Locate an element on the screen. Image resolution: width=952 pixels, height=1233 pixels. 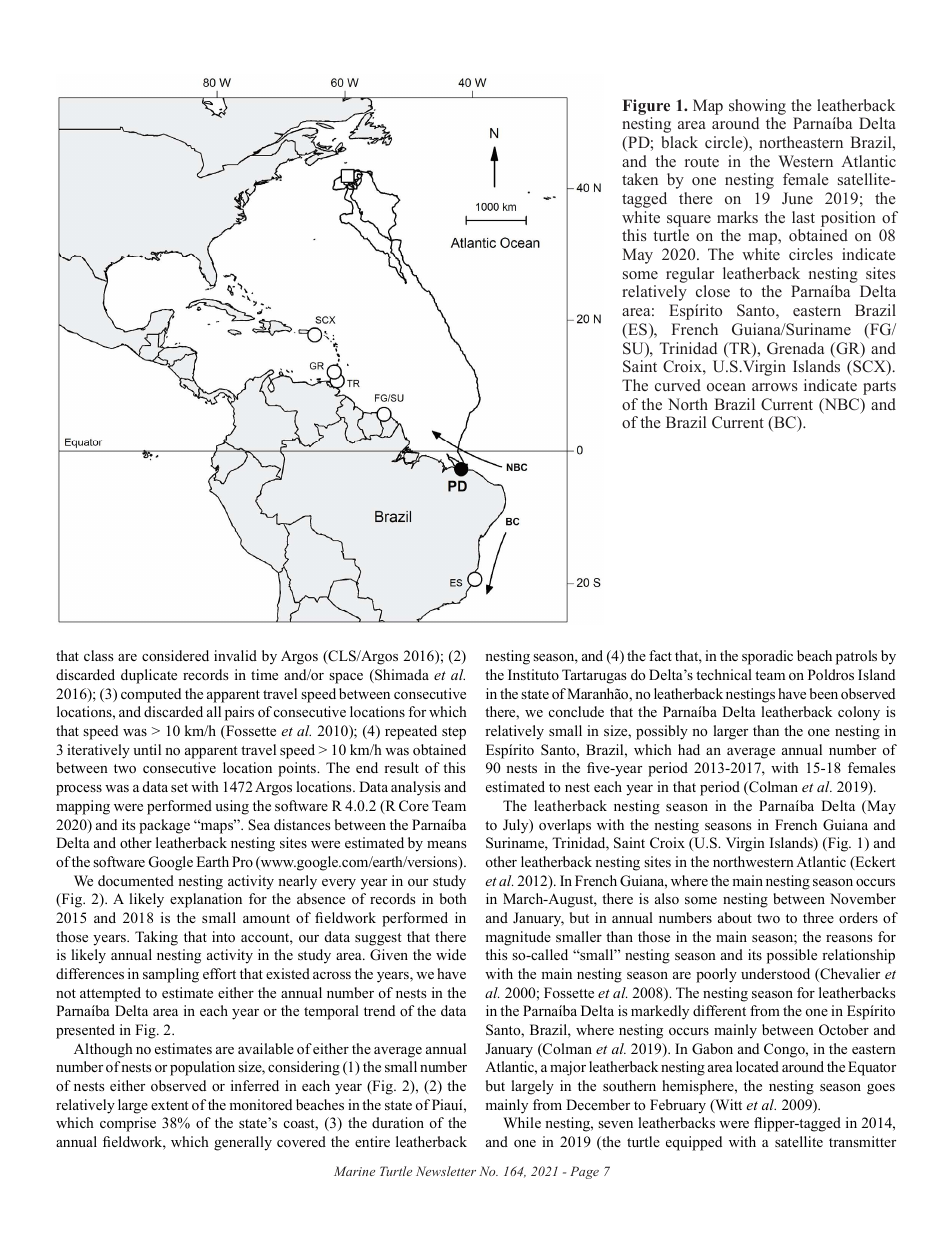
taken is located at coordinates (640, 179).
